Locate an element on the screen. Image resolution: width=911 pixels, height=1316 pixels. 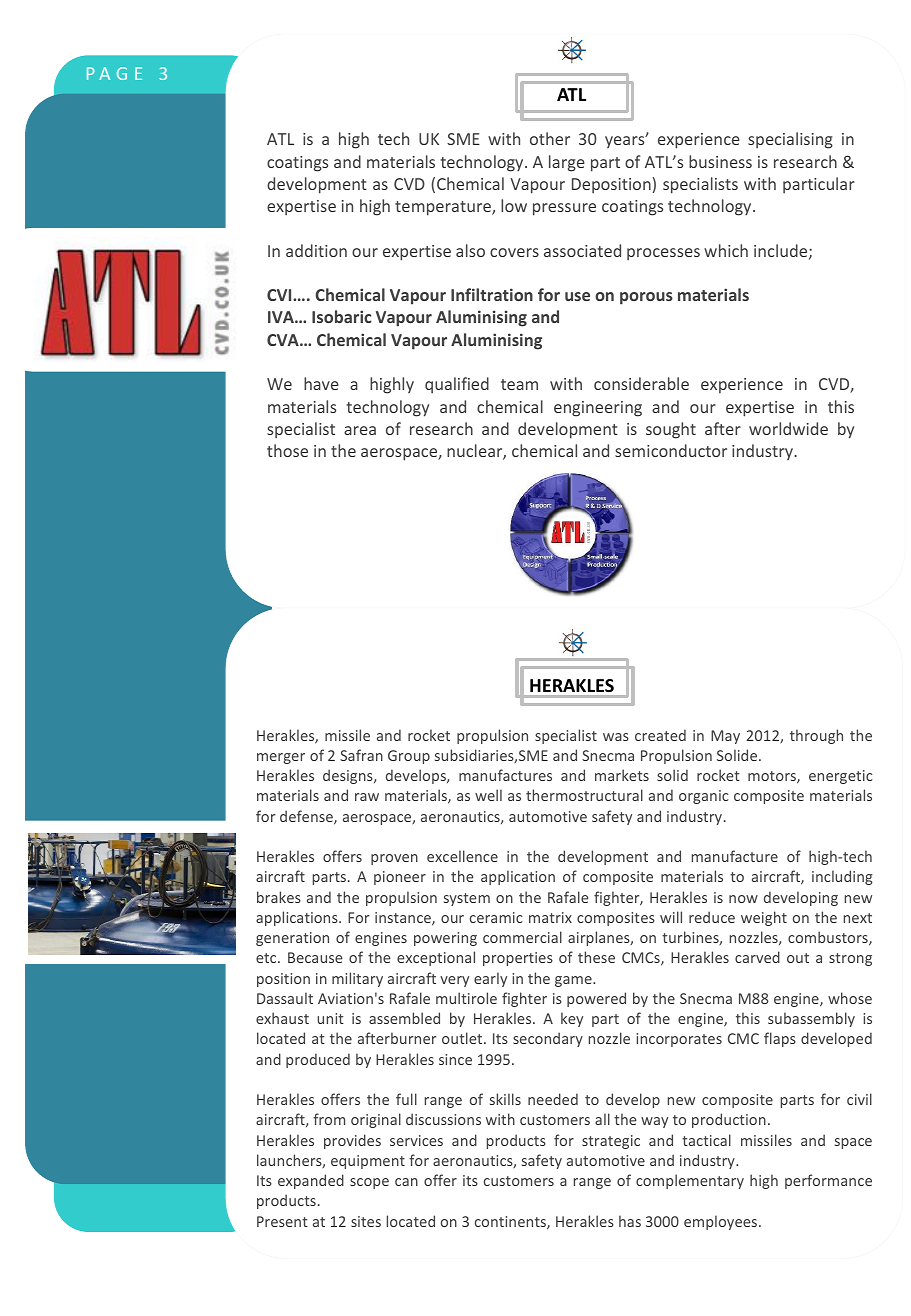
performance is located at coordinates (828, 1181).
